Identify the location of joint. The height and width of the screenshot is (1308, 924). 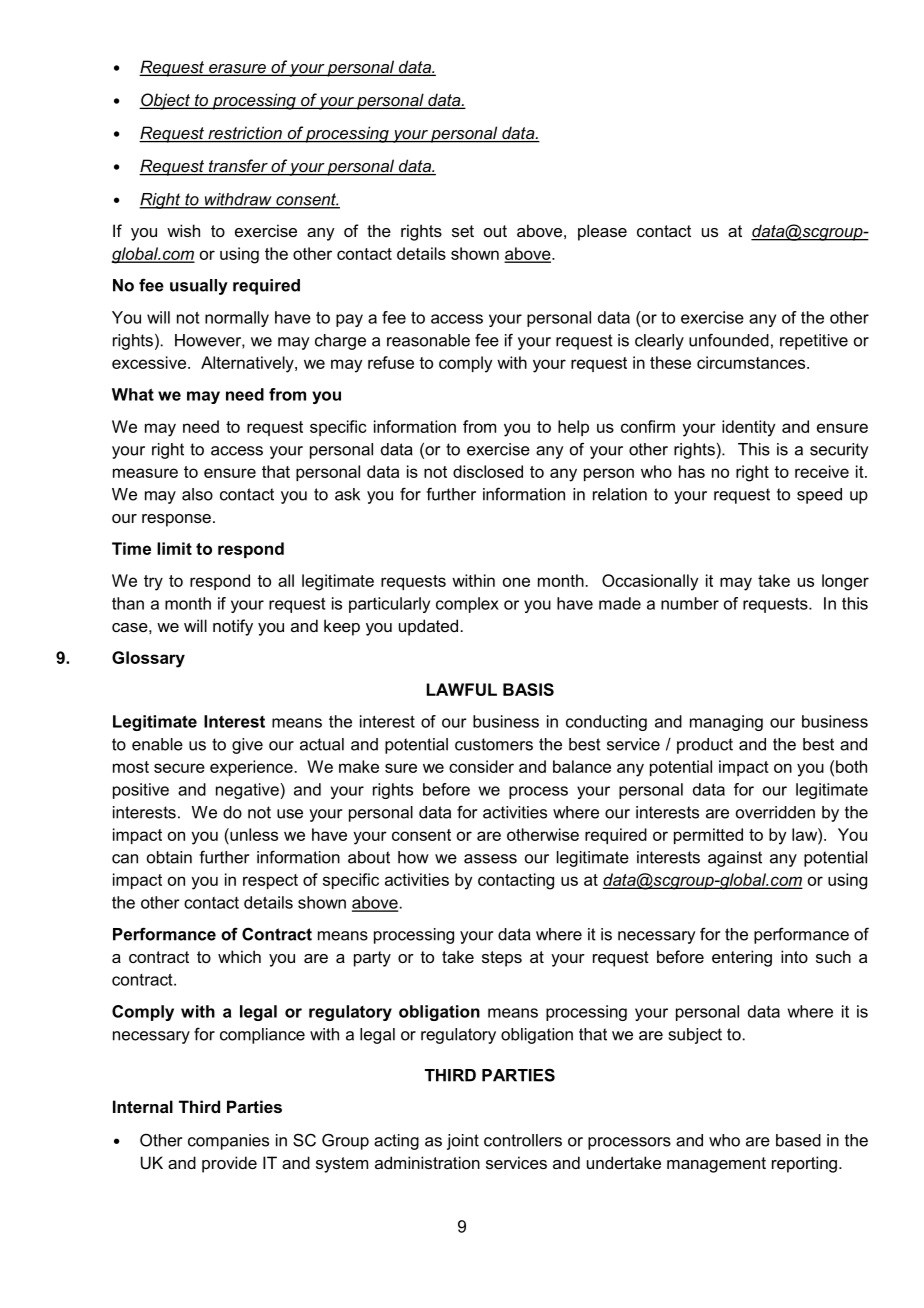
(463, 1142).
